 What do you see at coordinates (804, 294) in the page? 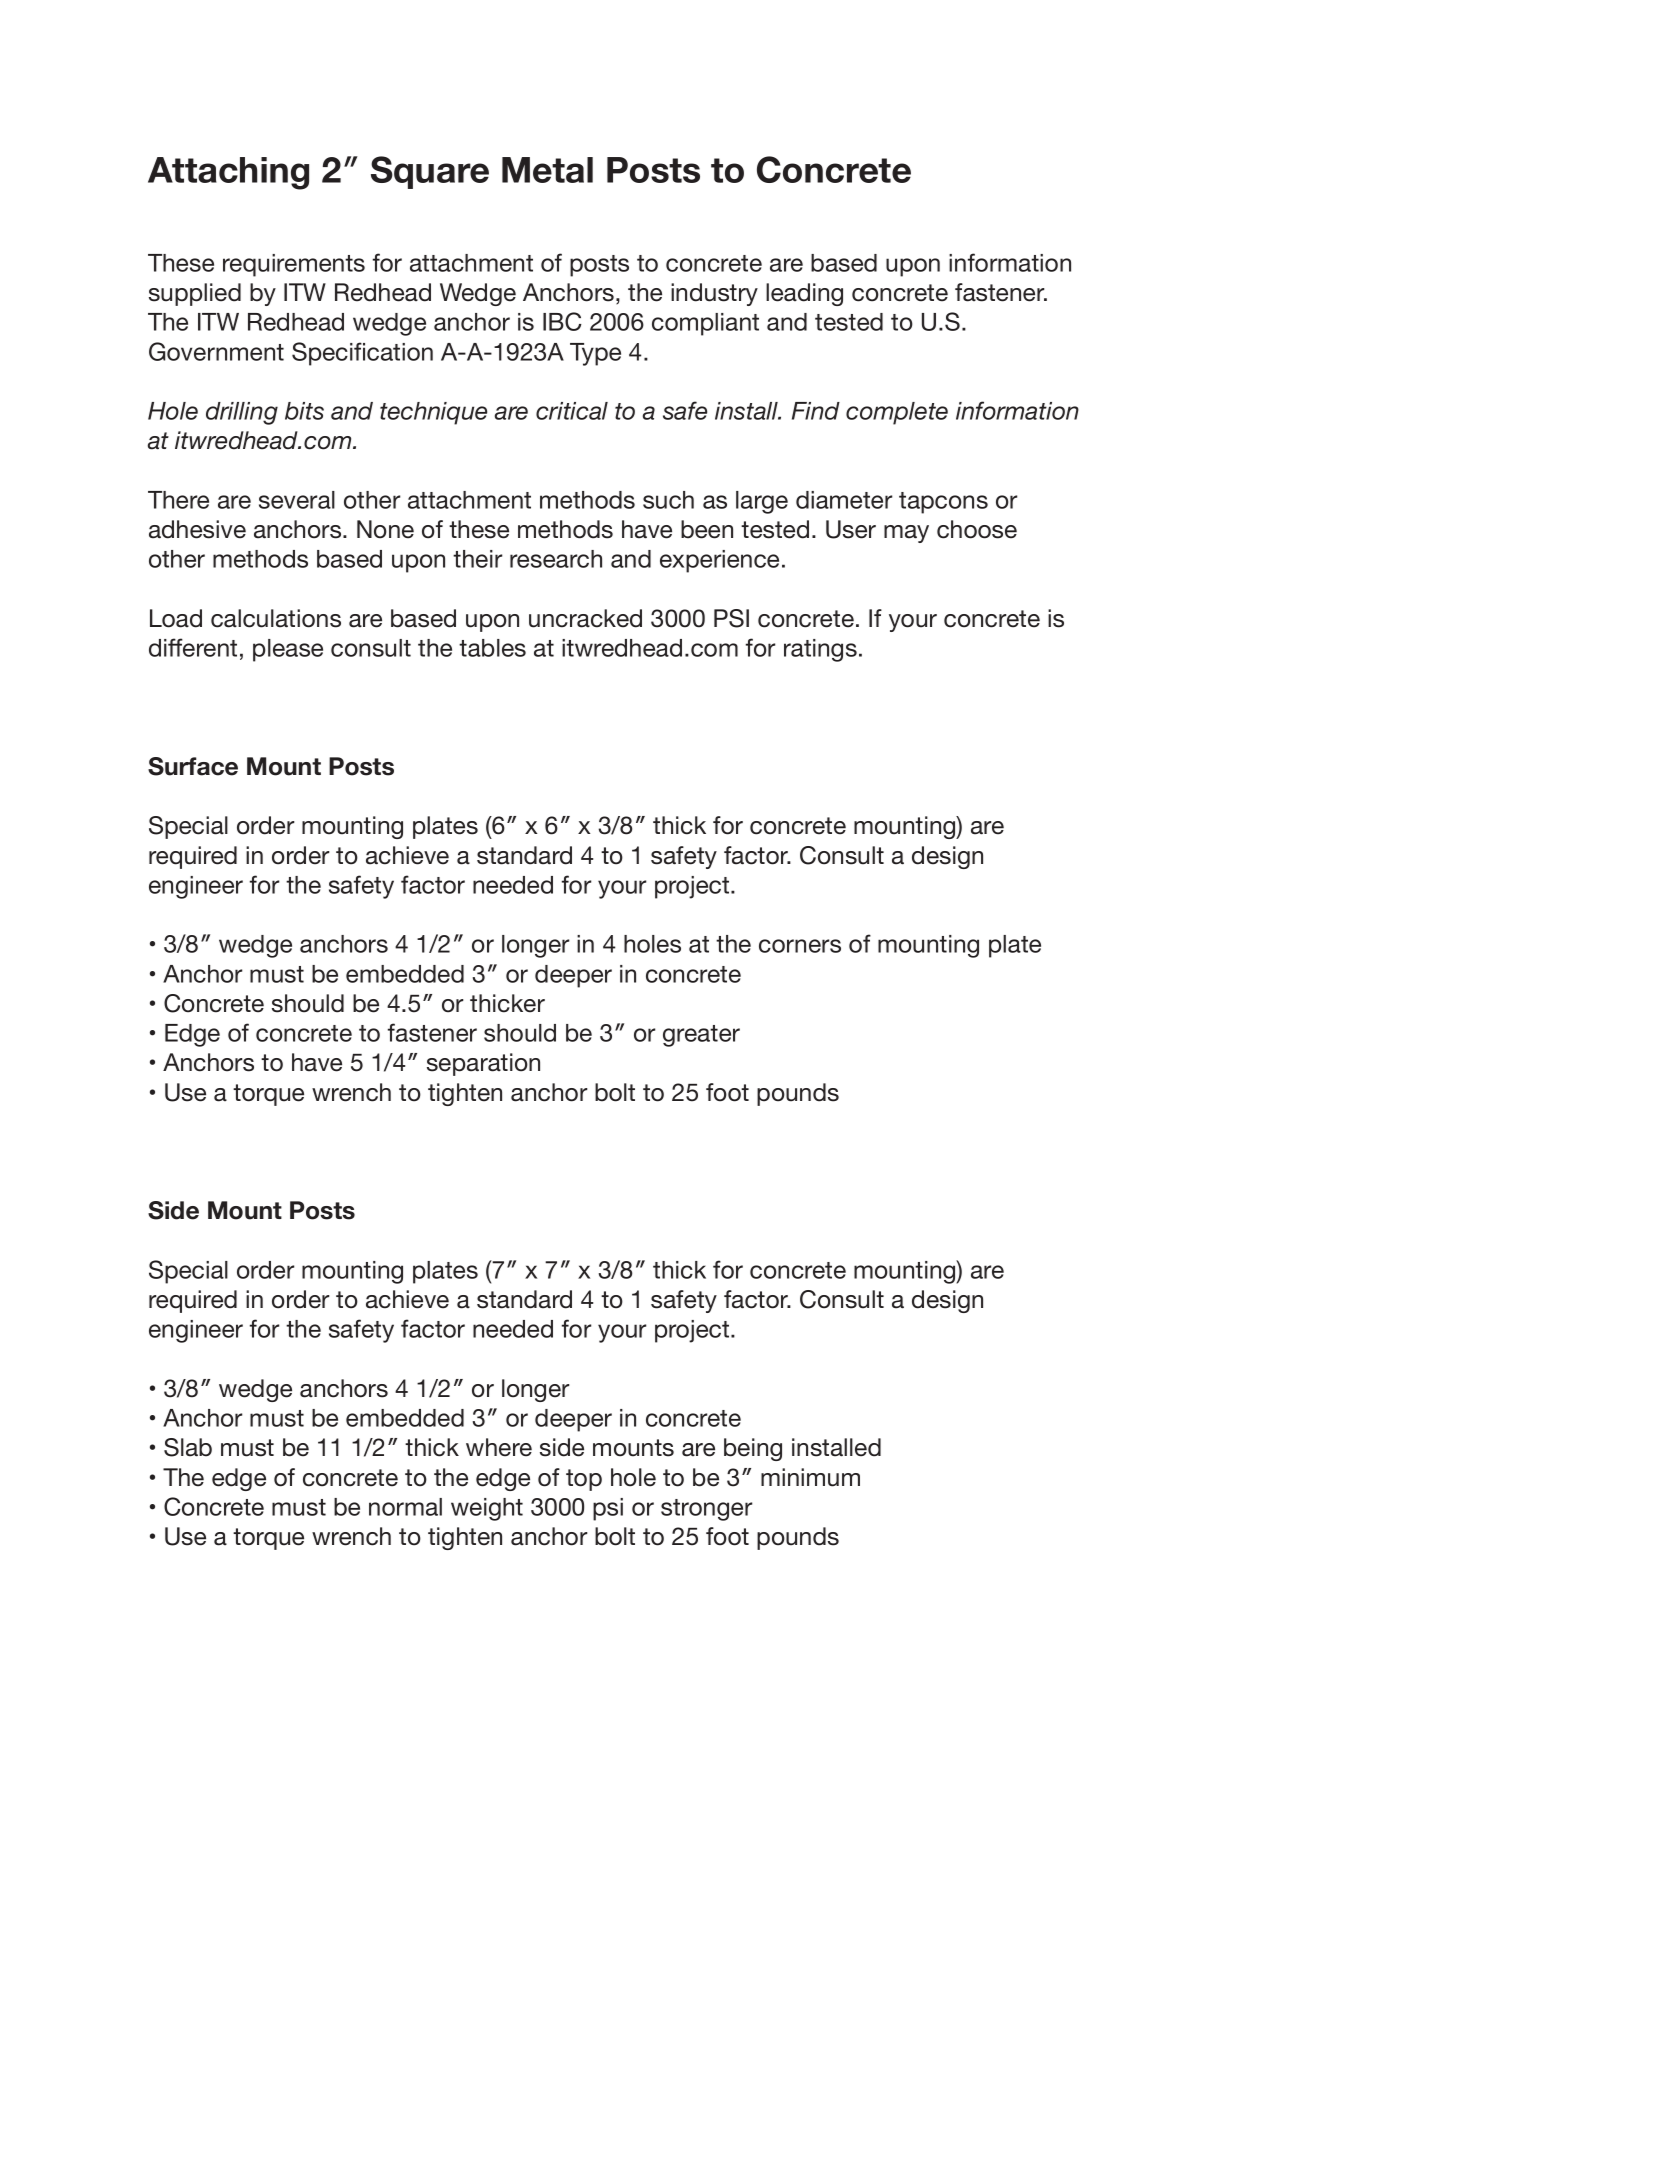
I see `leading` at bounding box center [804, 294].
